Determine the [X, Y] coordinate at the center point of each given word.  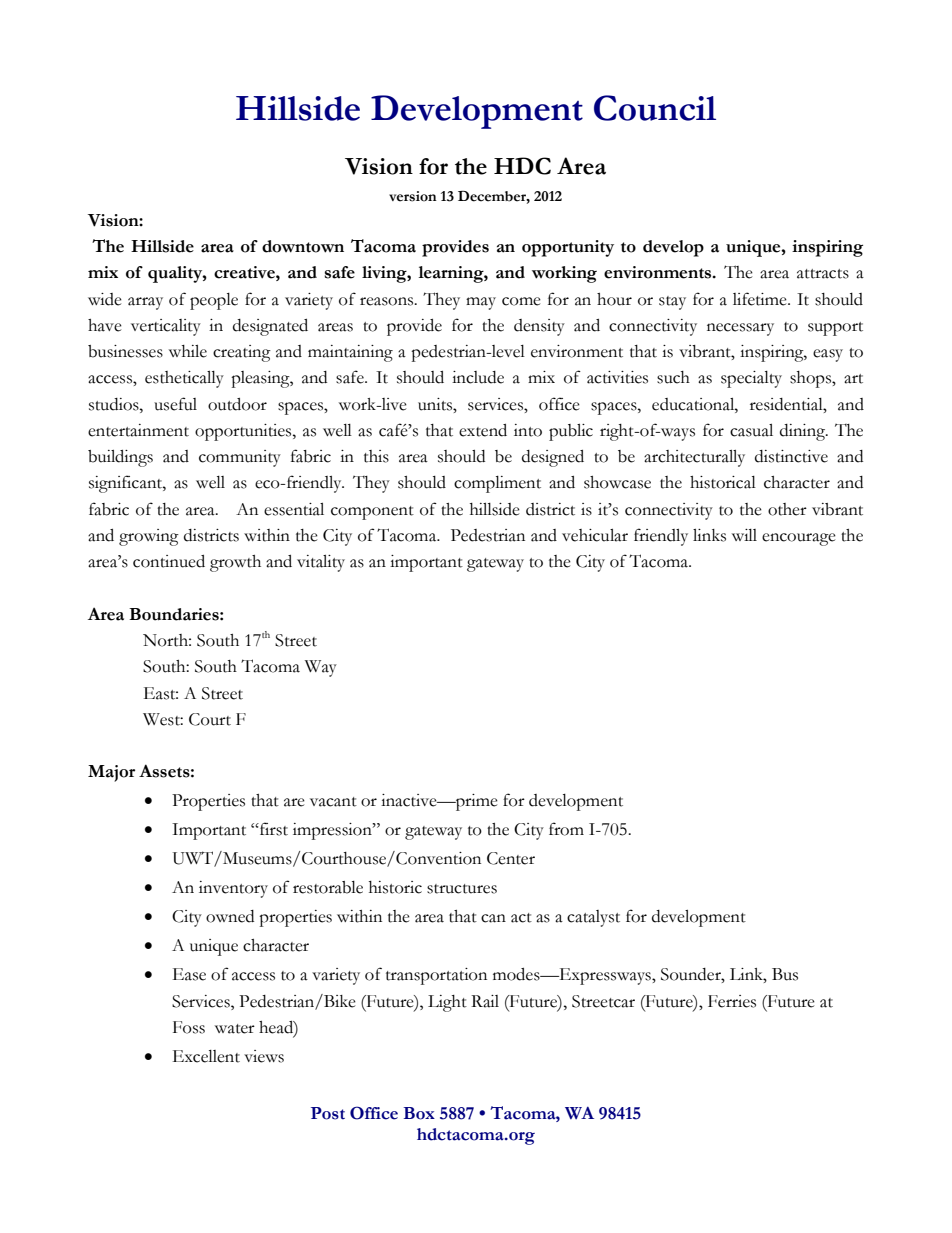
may [481, 303]
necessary [740, 329]
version [413, 196]
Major [111, 773]
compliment [497, 484]
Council [655, 108]
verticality [166, 327]
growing [149, 537]
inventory [233, 889]
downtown [303, 246]
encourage [799, 539]
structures [462, 889]
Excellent [206, 1056]
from [566, 829]
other [787, 509]
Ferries [732, 1001]
